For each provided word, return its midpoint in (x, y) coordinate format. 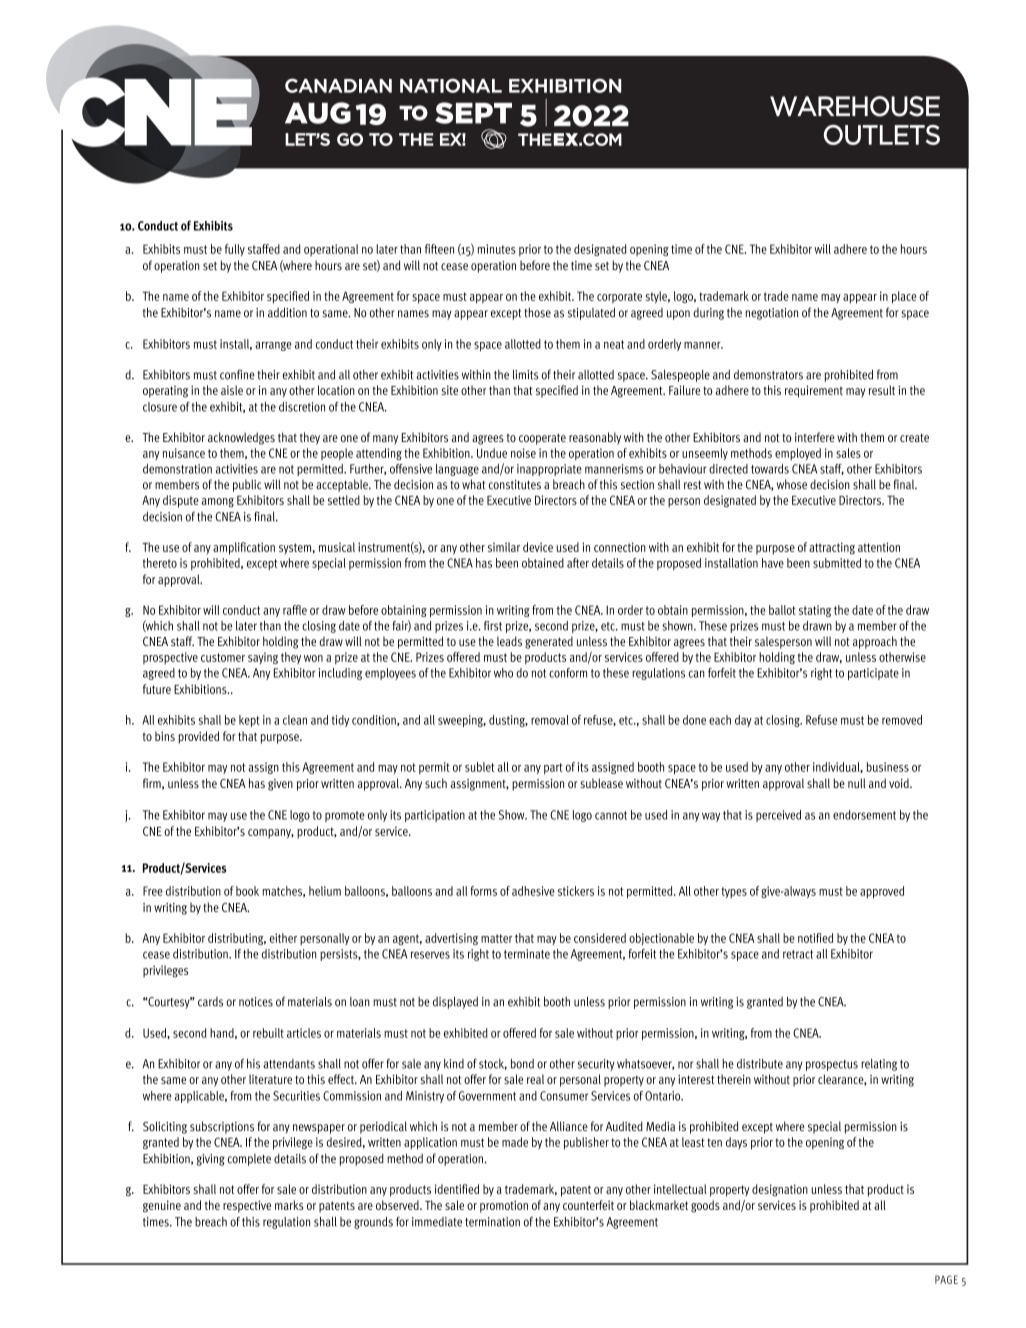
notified (815, 938)
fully (235, 250)
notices (256, 1002)
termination (492, 1222)
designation (780, 1190)
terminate (527, 954)
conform (568, 673)
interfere (815, 437)
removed (902, 720)
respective (247, 1206)
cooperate (542, 439)
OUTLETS (882, 135)
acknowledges (241, 438)
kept (249, 721)
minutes (496, 249)
